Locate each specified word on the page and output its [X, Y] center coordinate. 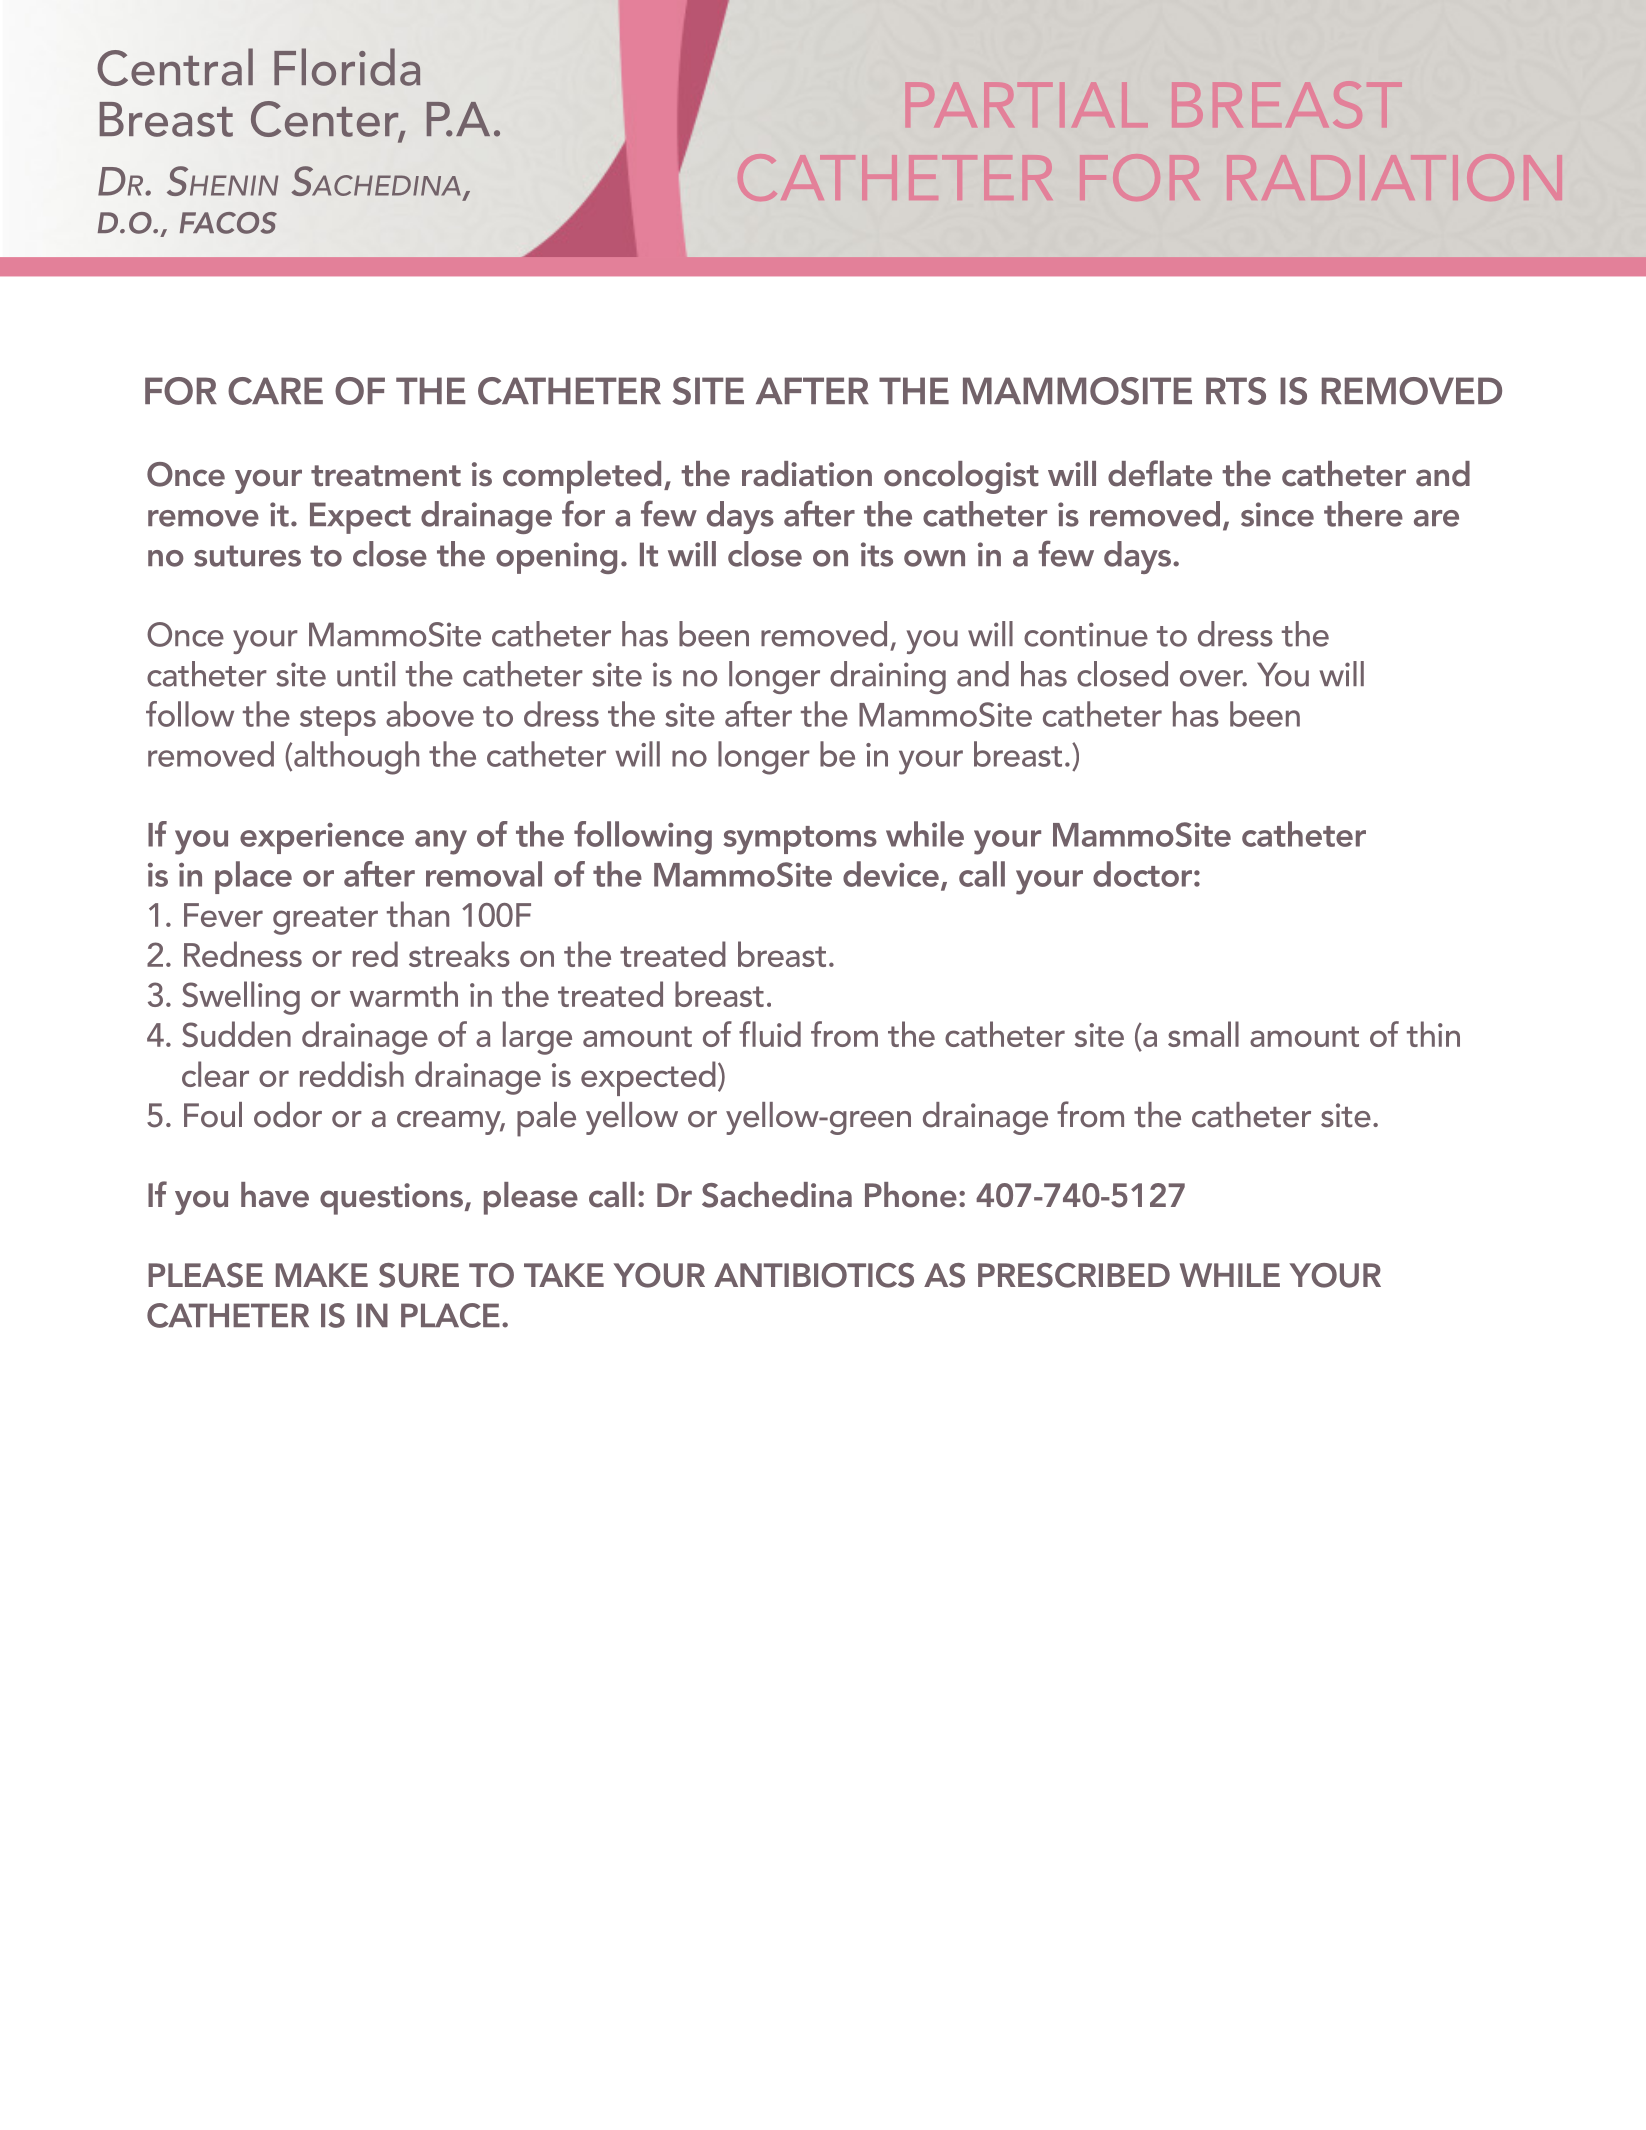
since [1277, 514]
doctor [1144, 874]
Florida [347, 67]
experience [322, 838]
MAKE [322, 1275]
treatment [386, 476]
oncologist [961, 477]
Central [175, 67]
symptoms [800, 840]
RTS [1236, 391]
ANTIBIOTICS [814, 1275]
